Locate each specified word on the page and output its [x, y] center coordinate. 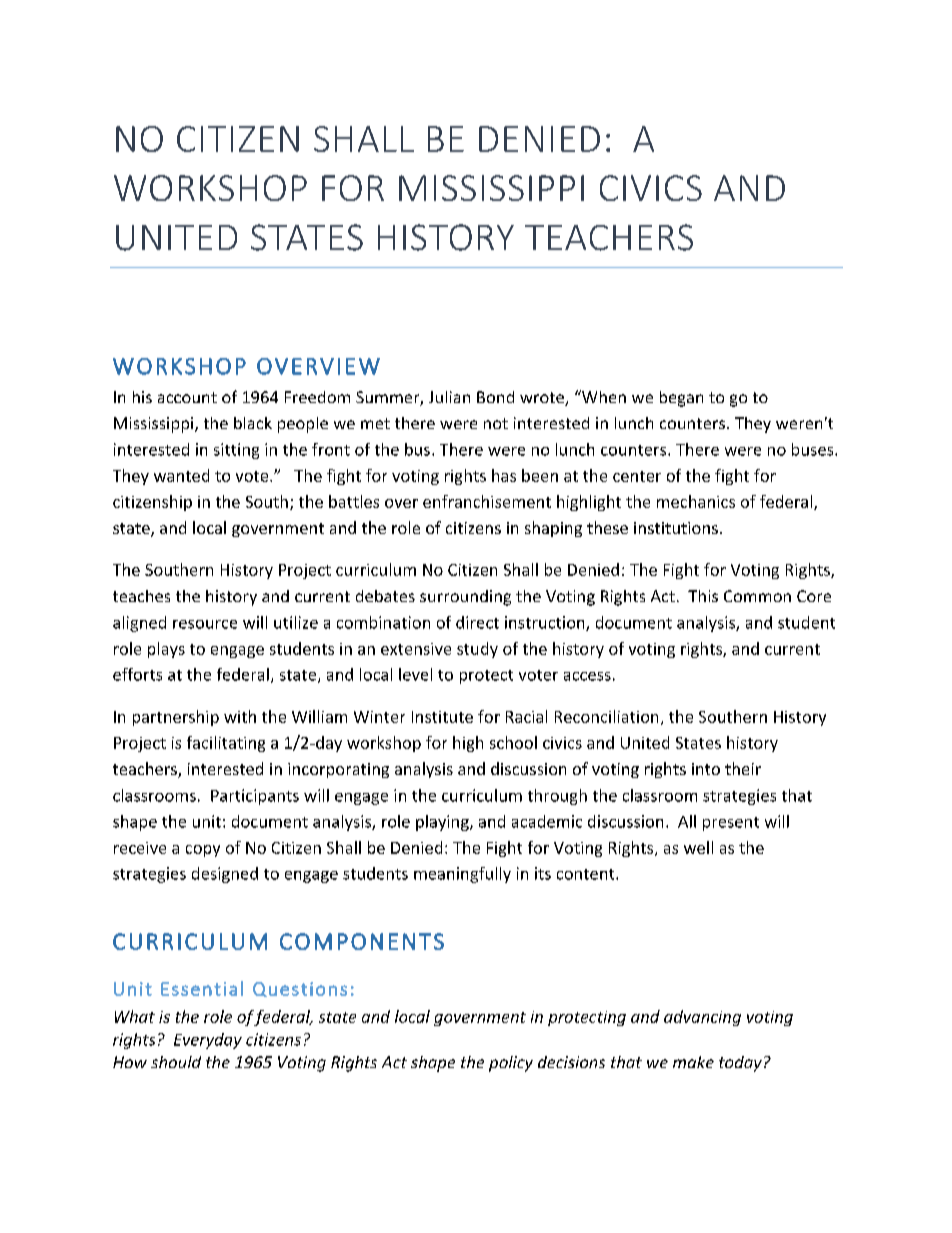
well [698, 847]
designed [225, 875]
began [681, 399]
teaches [141, 596]
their [743, 768]
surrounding [465, 598]
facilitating [226, 744]
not [496, 423]
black [253, 423]
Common [757, 596]
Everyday [208, 1041]
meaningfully [462, 875]
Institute [442, 717]
